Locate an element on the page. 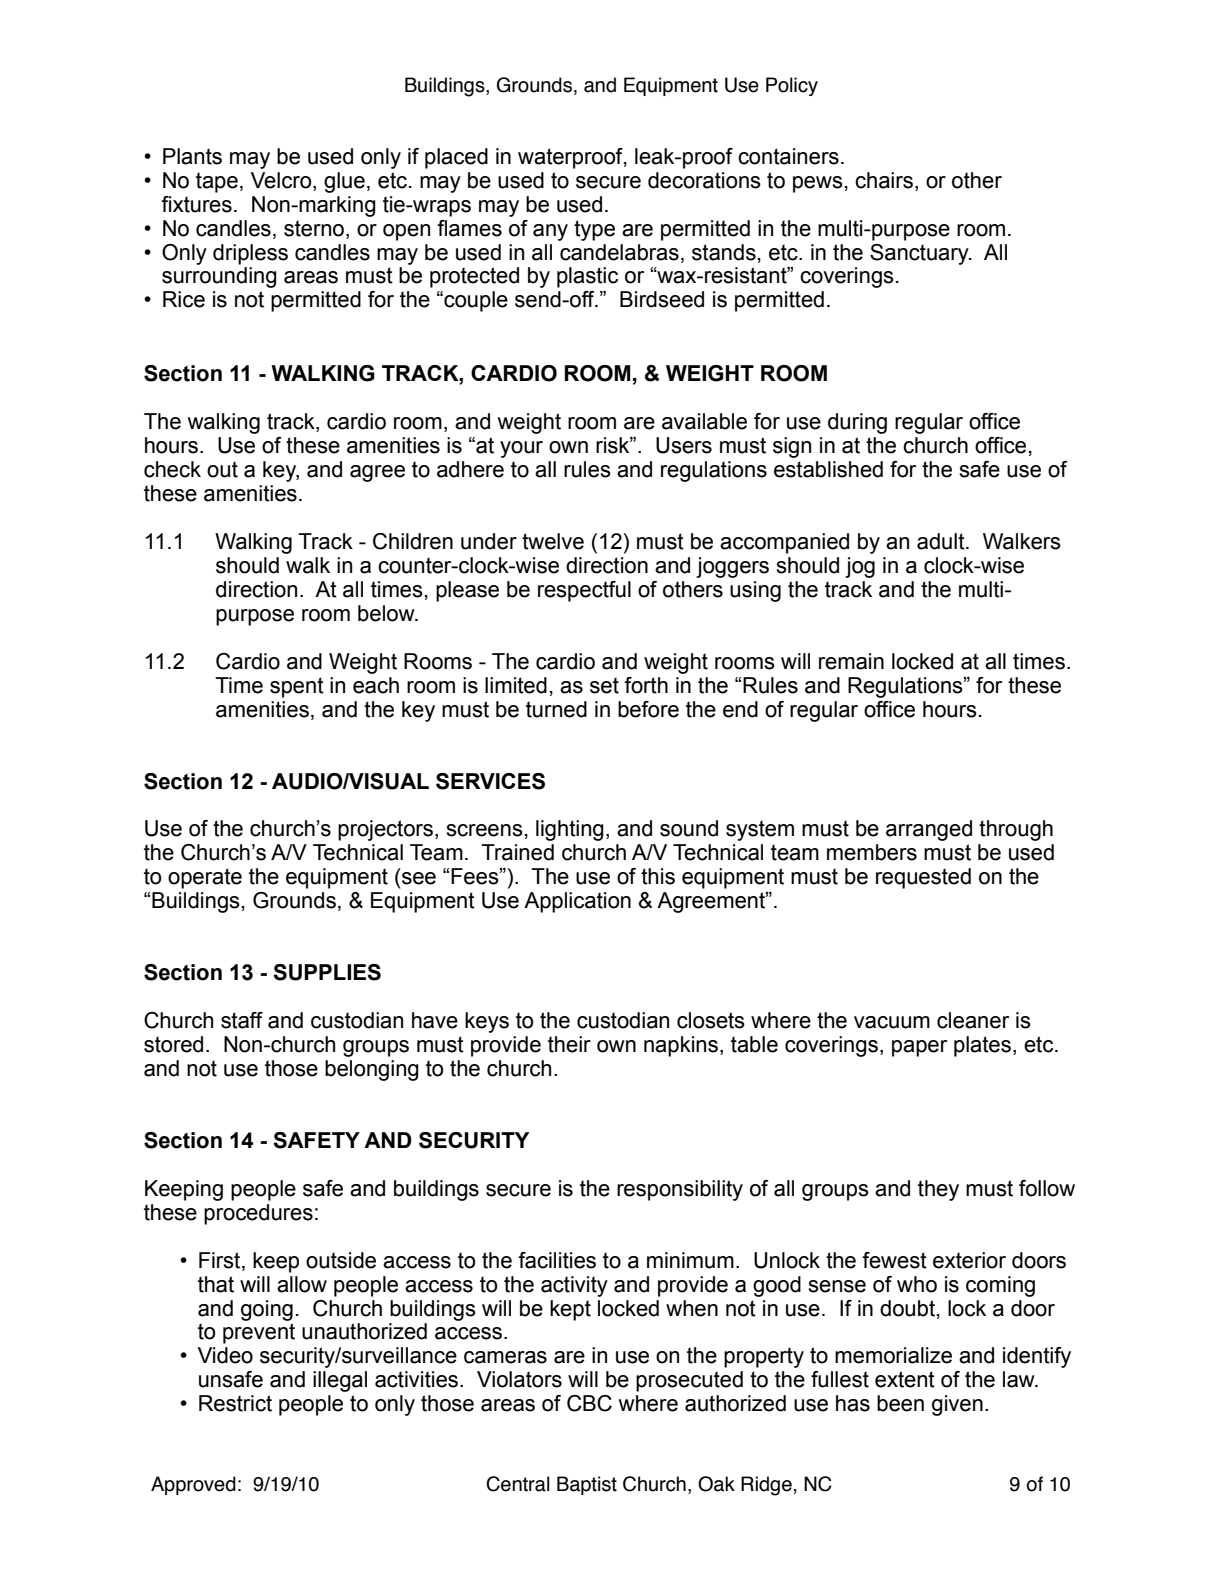  CBC is located at coordinates (589, 1403).
